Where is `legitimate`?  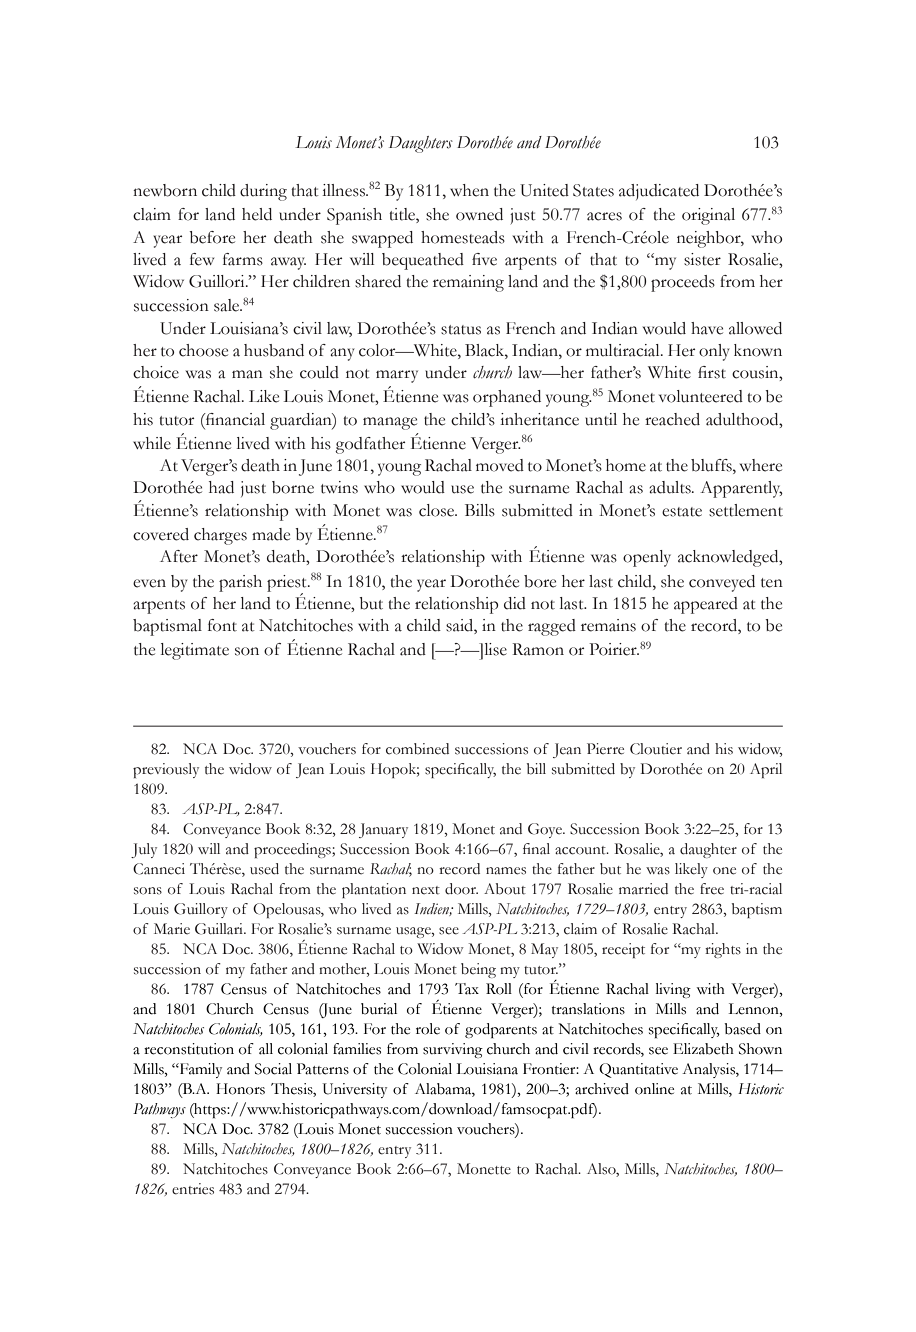 legitimate is located at coordinates (195, 651).
